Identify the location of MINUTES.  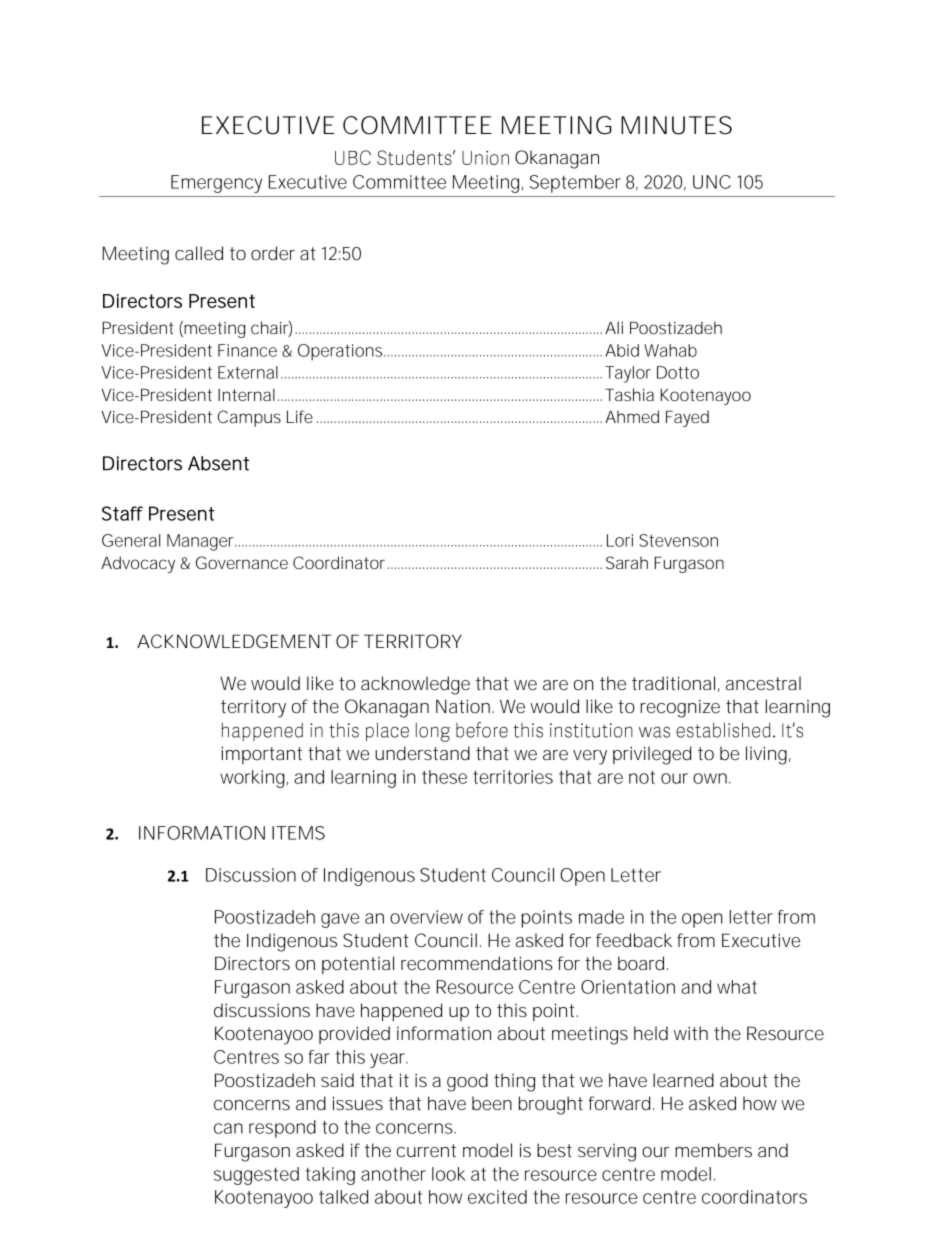
(676, 125).
